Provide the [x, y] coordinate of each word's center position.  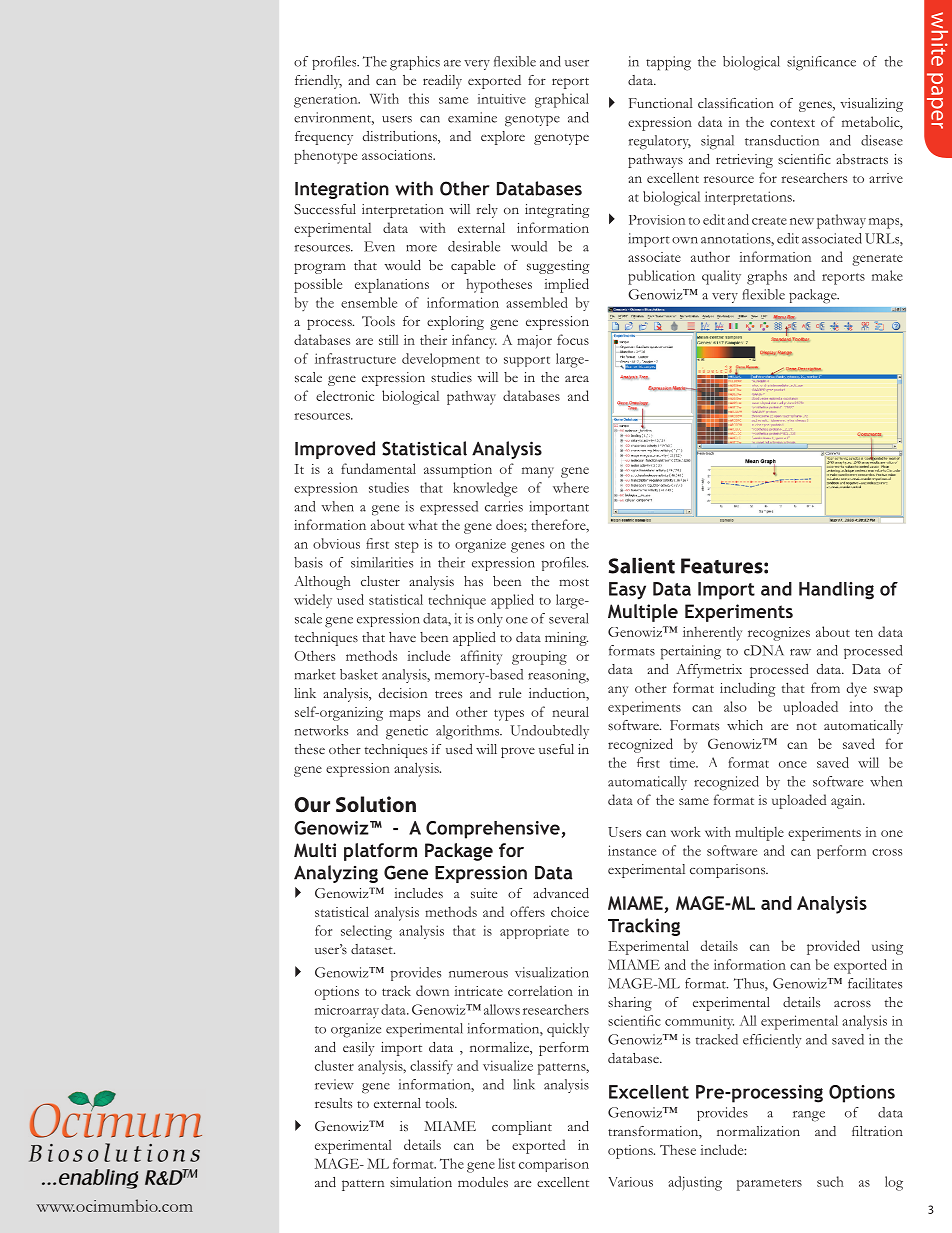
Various [631, 1182]
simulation [421, 1182]
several [569, 618]
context [792, 123]
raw [800, 652]
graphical [562, 100]
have [402, 637]
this [419, 98]
